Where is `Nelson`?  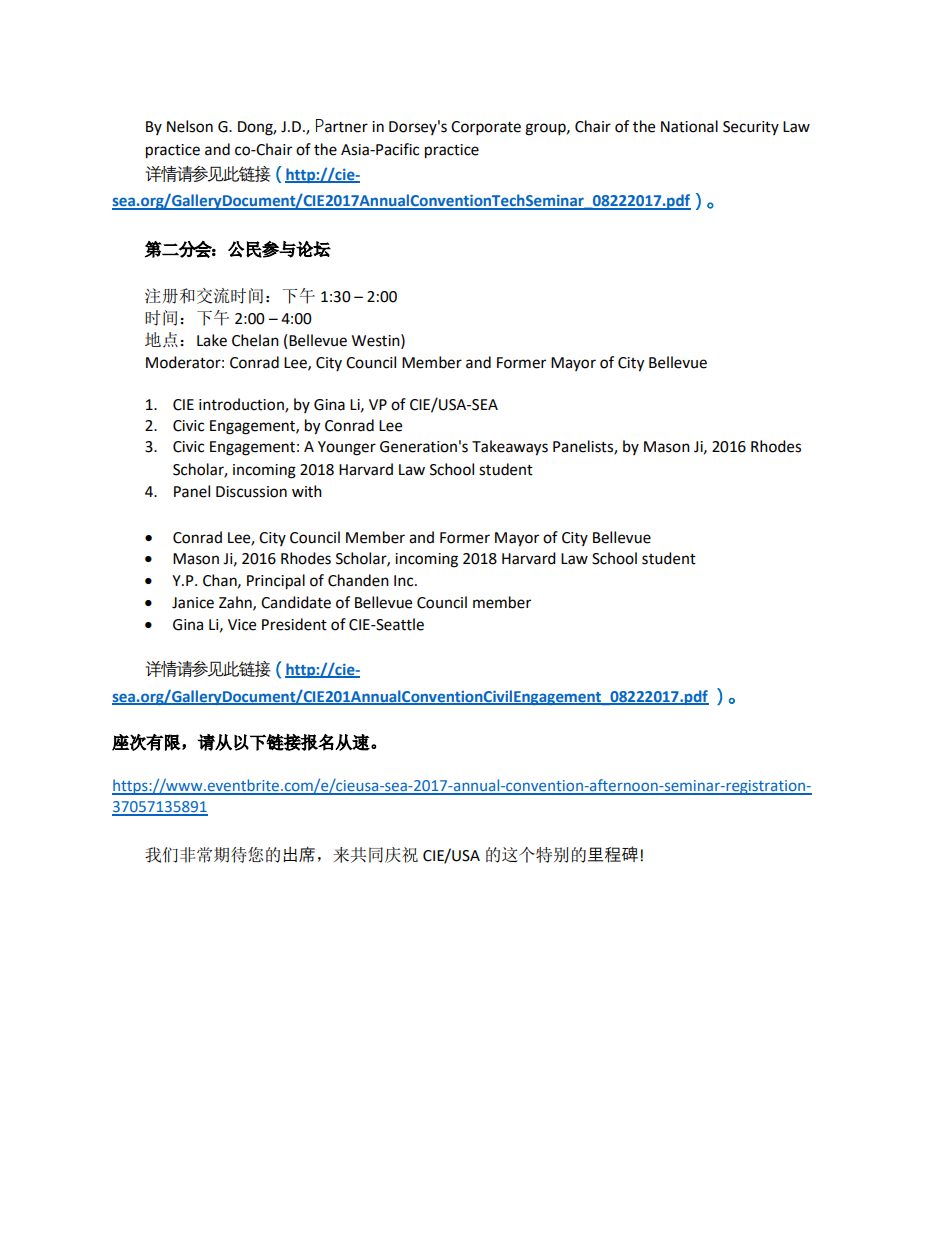
Nelson is located at coordinates (190, 126).
